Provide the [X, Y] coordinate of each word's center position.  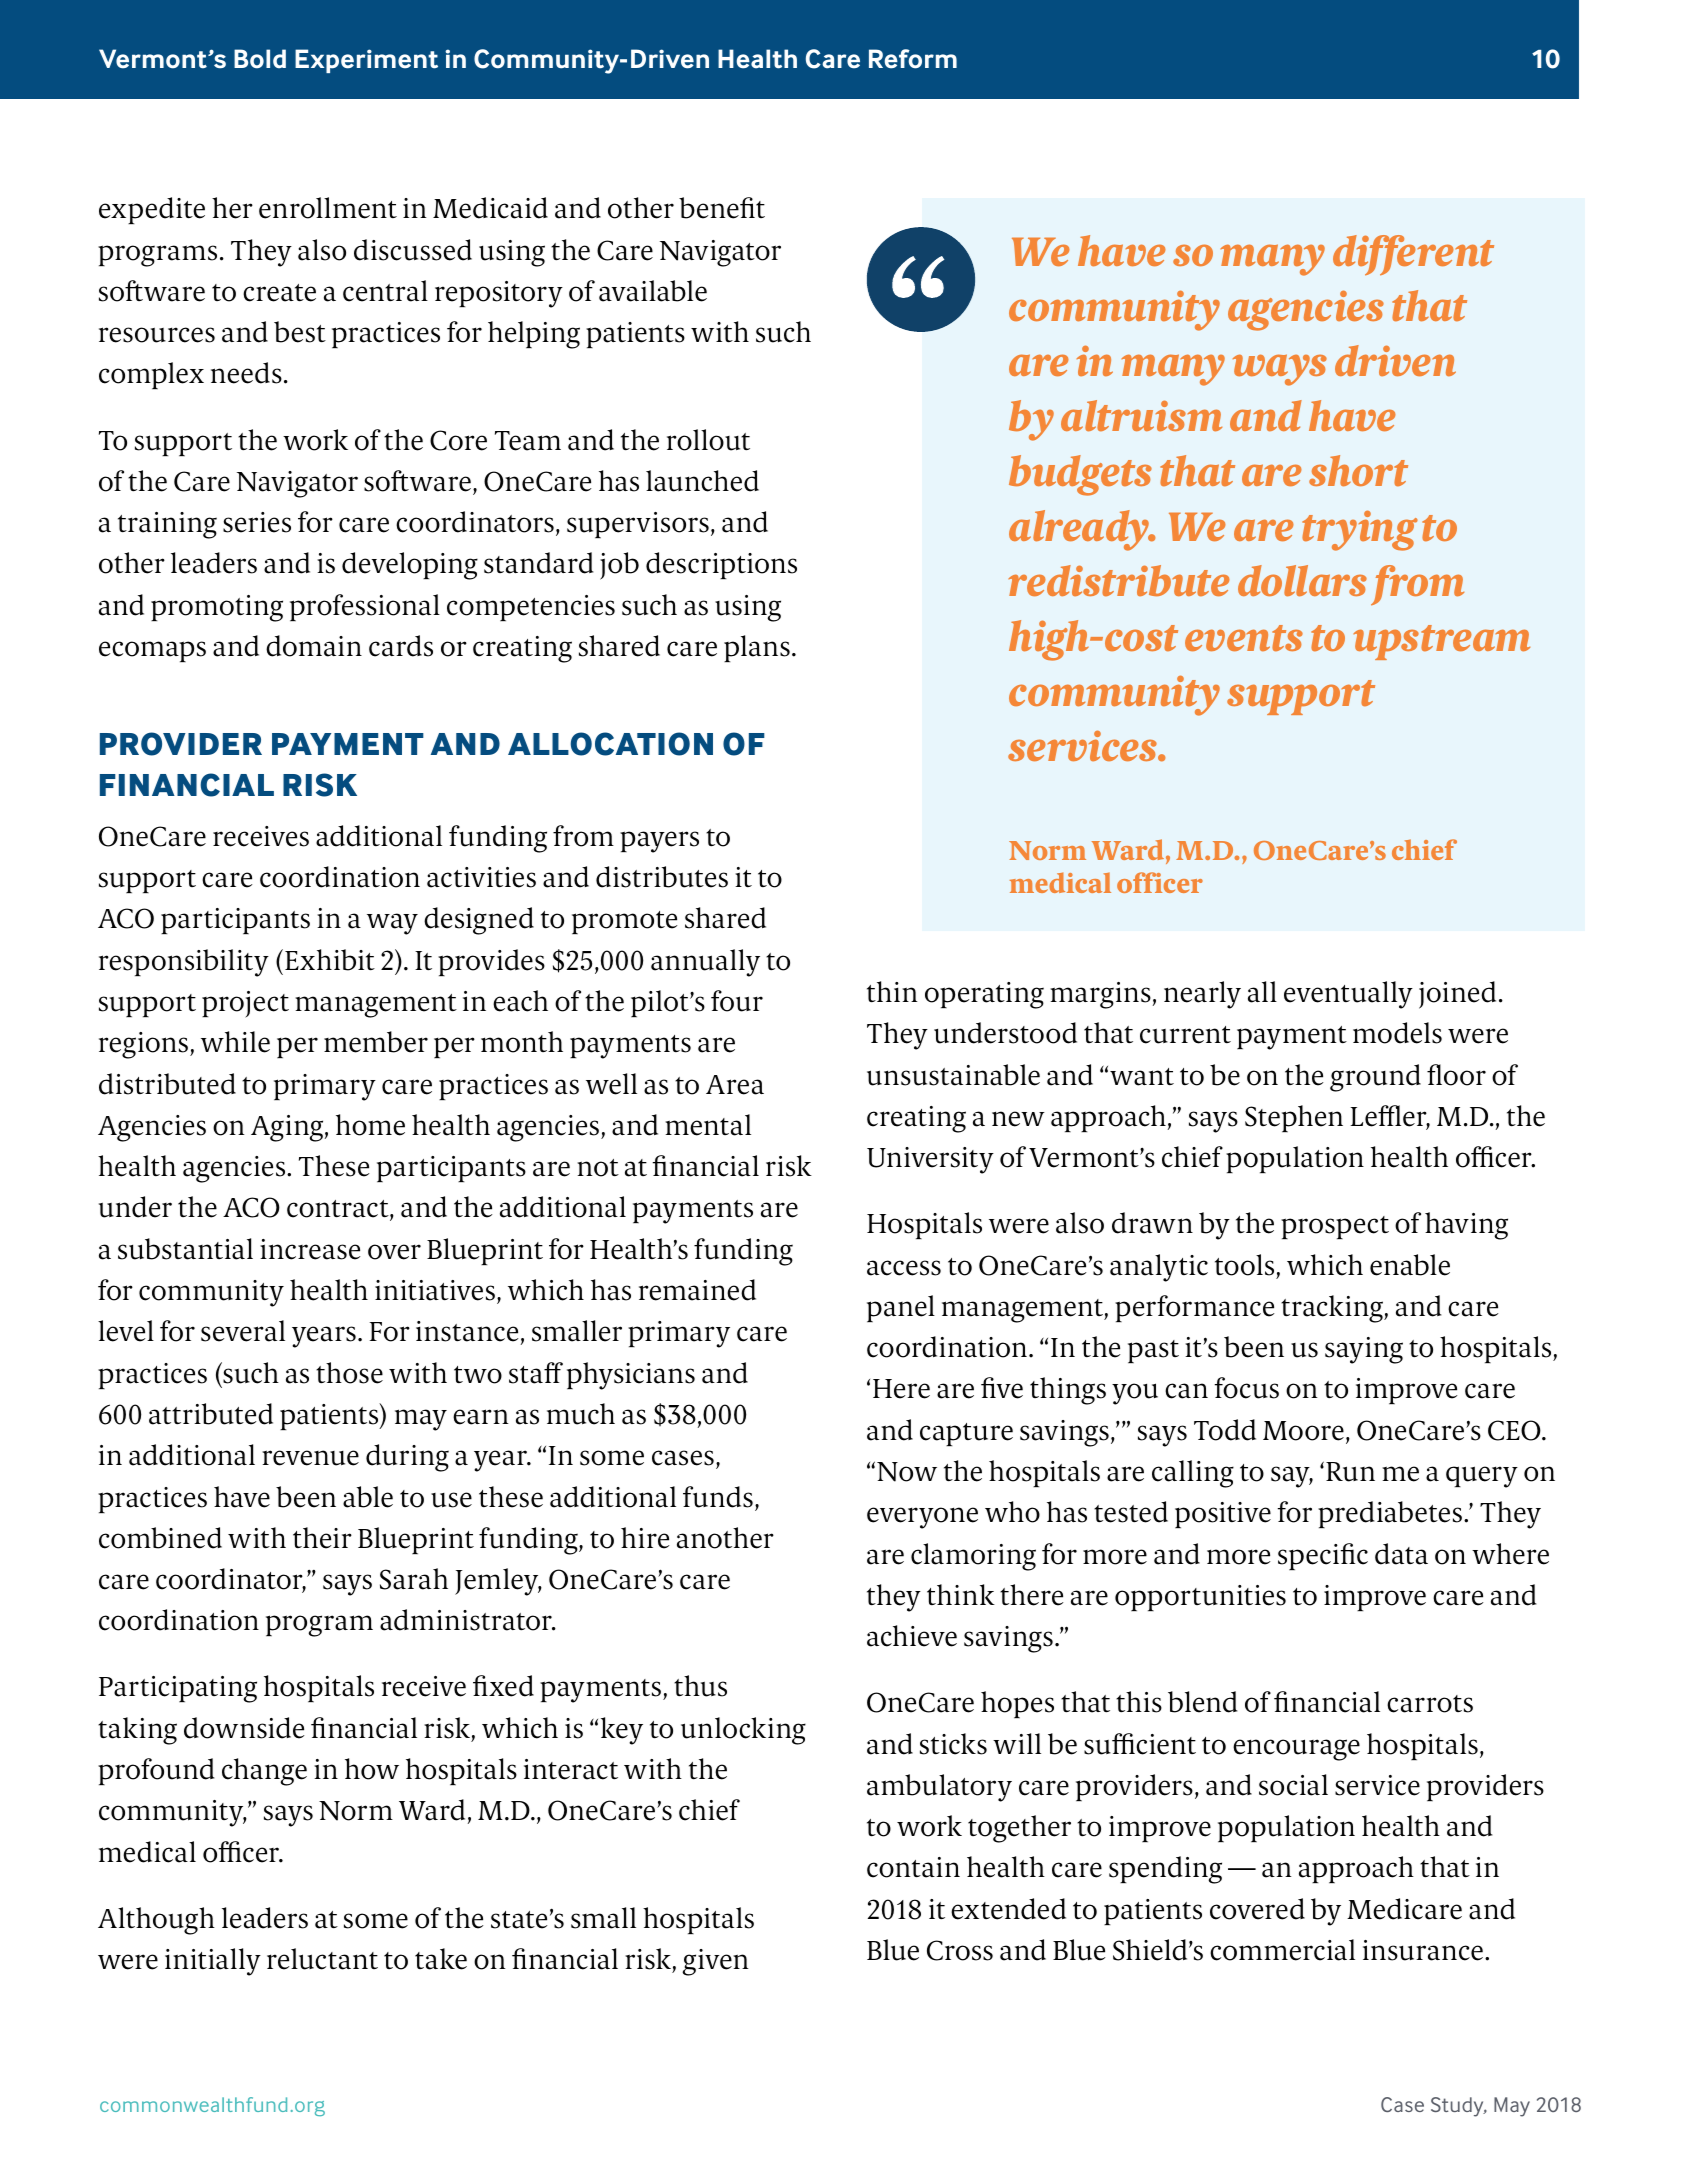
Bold [260, 59]
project [245, 1004]
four [737, 1001]
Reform [913, 59]
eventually [1348, 995]
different [1413, 255]
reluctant [322, 1959]
